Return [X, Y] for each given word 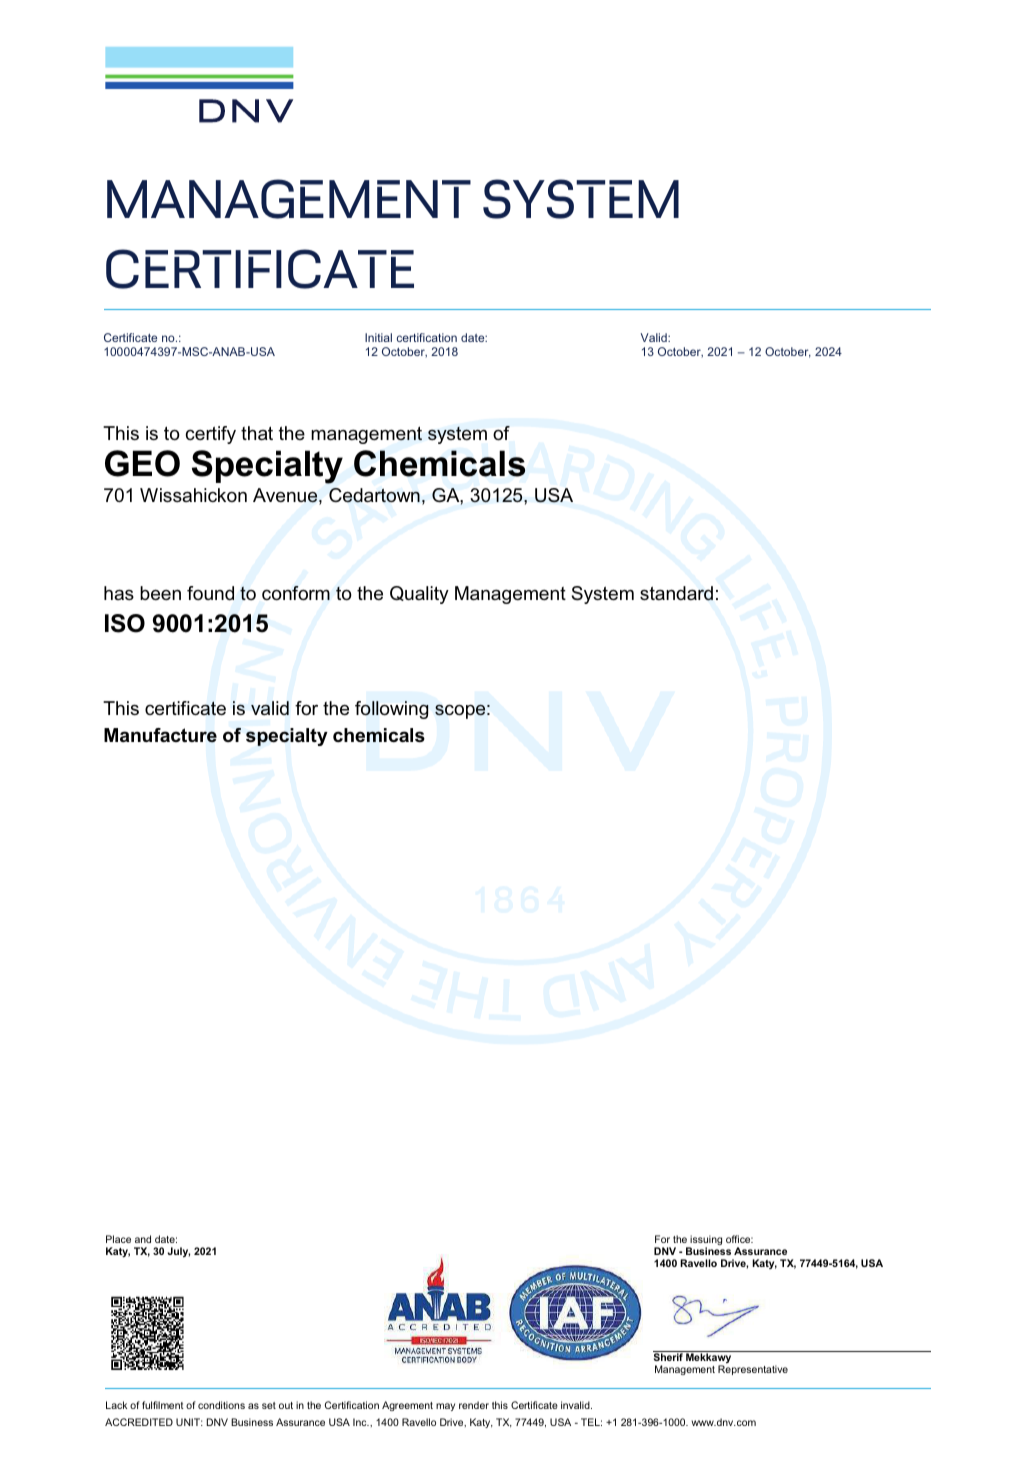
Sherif [669, 1356]
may [445, 1407]
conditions [221, 1405]
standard [676, 593]
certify [211, 435]
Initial [378, 337]
